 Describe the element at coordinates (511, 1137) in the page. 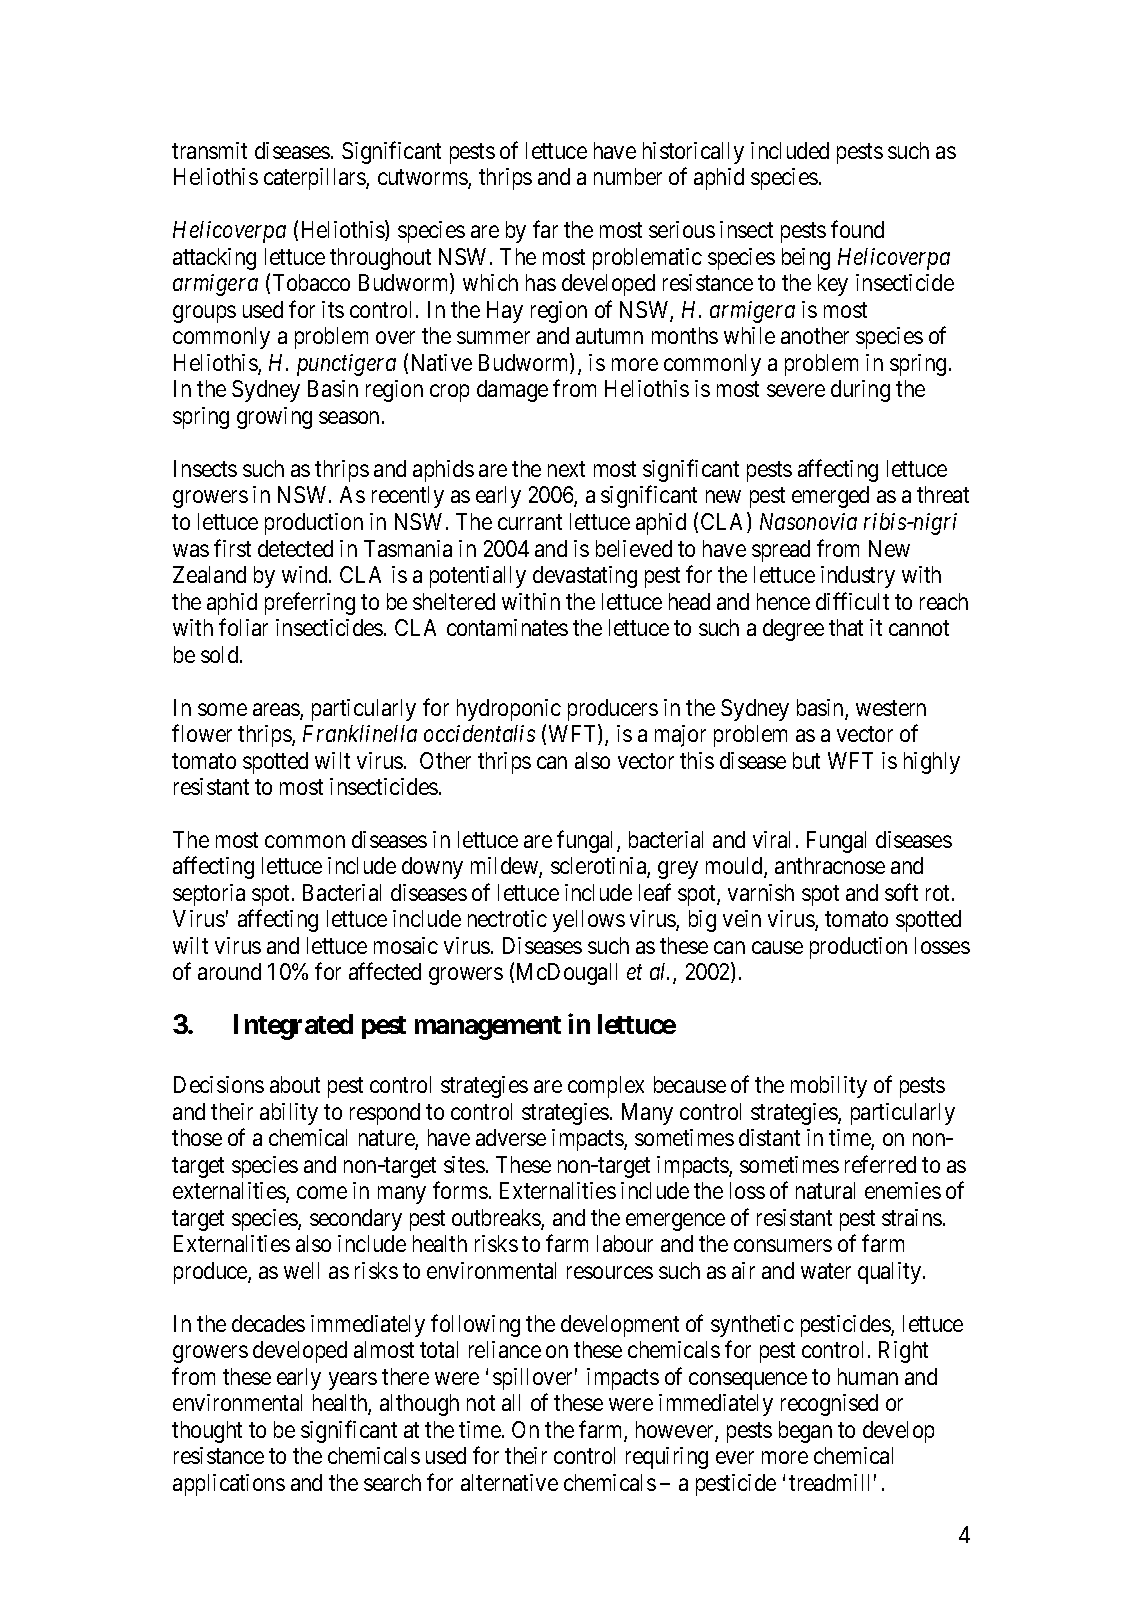

I see `adverse` at that location.
